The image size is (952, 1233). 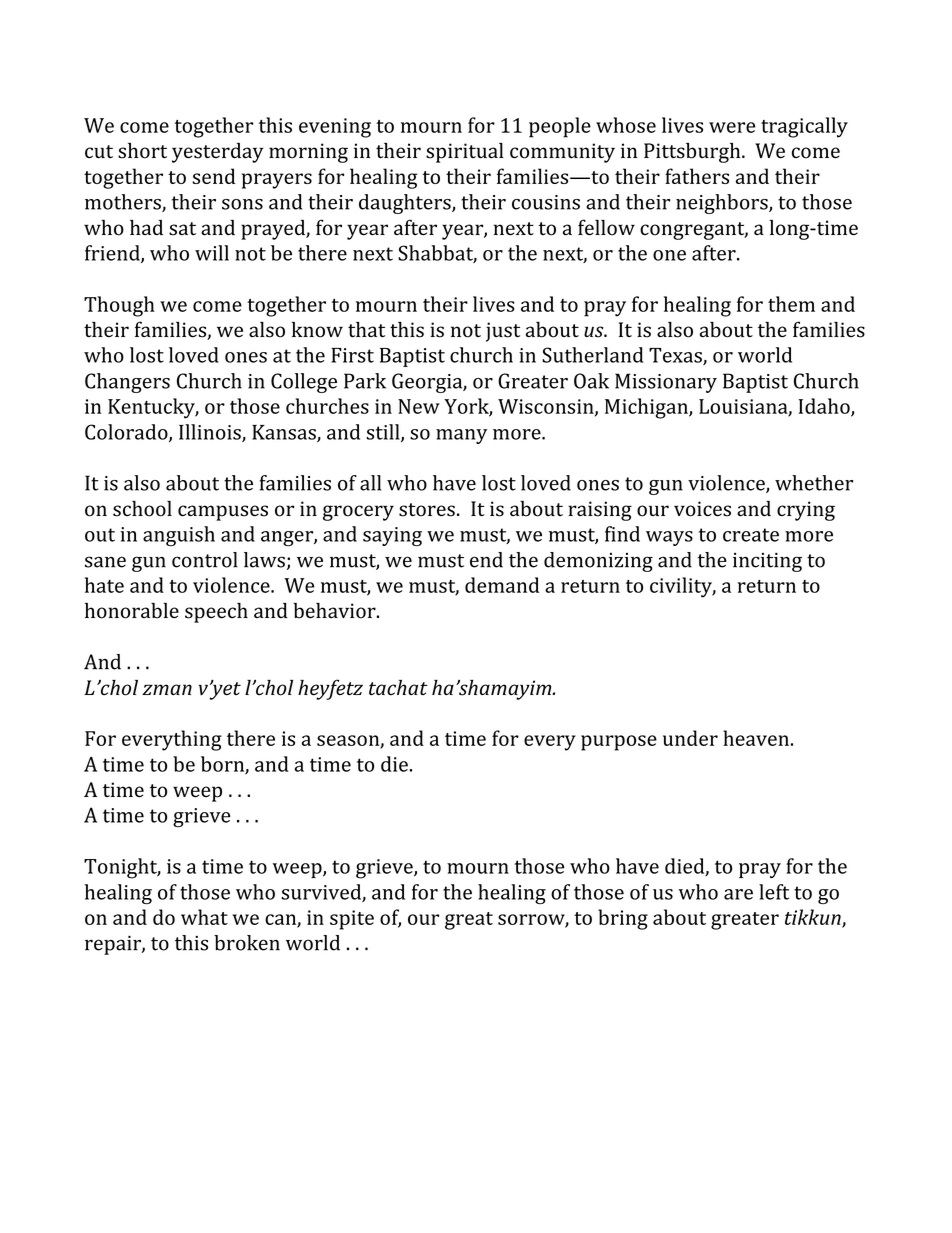 What do you see at coordinates (204, 917) in the screenshot?
I see `what` at bounding box center [204, 917].
